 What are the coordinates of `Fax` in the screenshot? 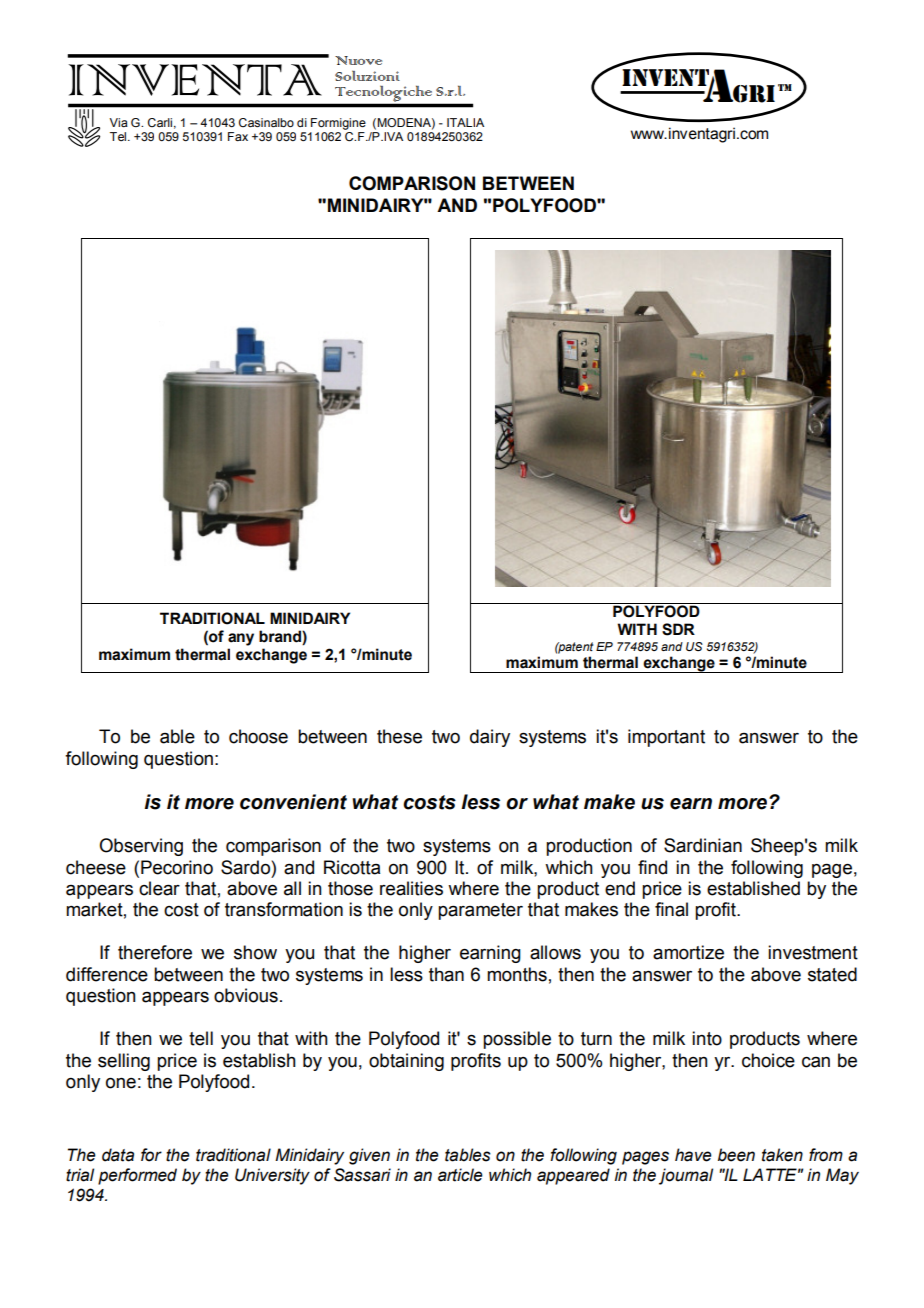 It's located at (238, 136).
